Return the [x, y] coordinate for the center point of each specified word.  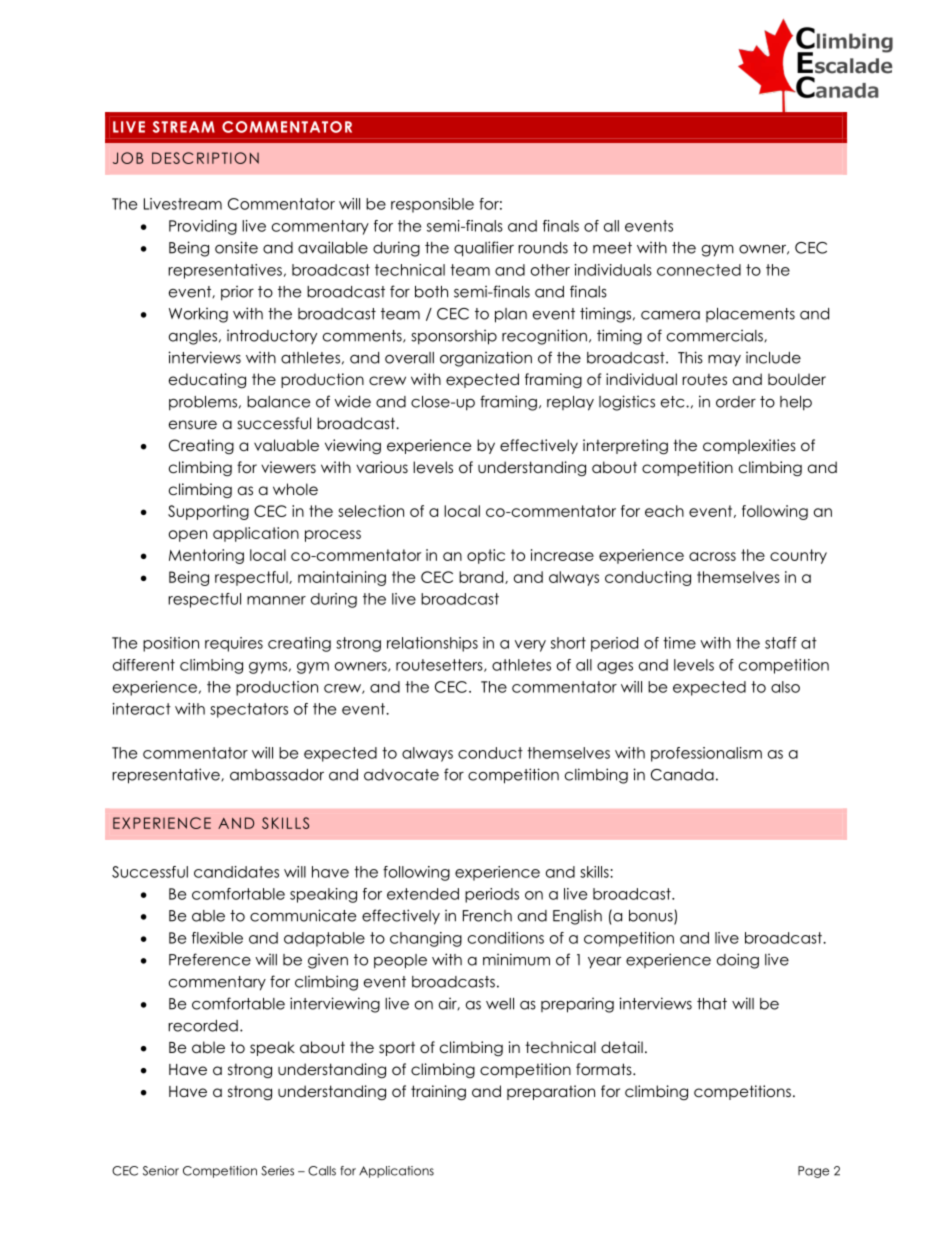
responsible [432, 205]
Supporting [208, 512]
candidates [236, 872]
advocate [401, 775]
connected [699, 270]
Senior [161, 1171]
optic [486, 556]
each [664, 511]
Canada [682, 775]
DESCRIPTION [205, 158]
